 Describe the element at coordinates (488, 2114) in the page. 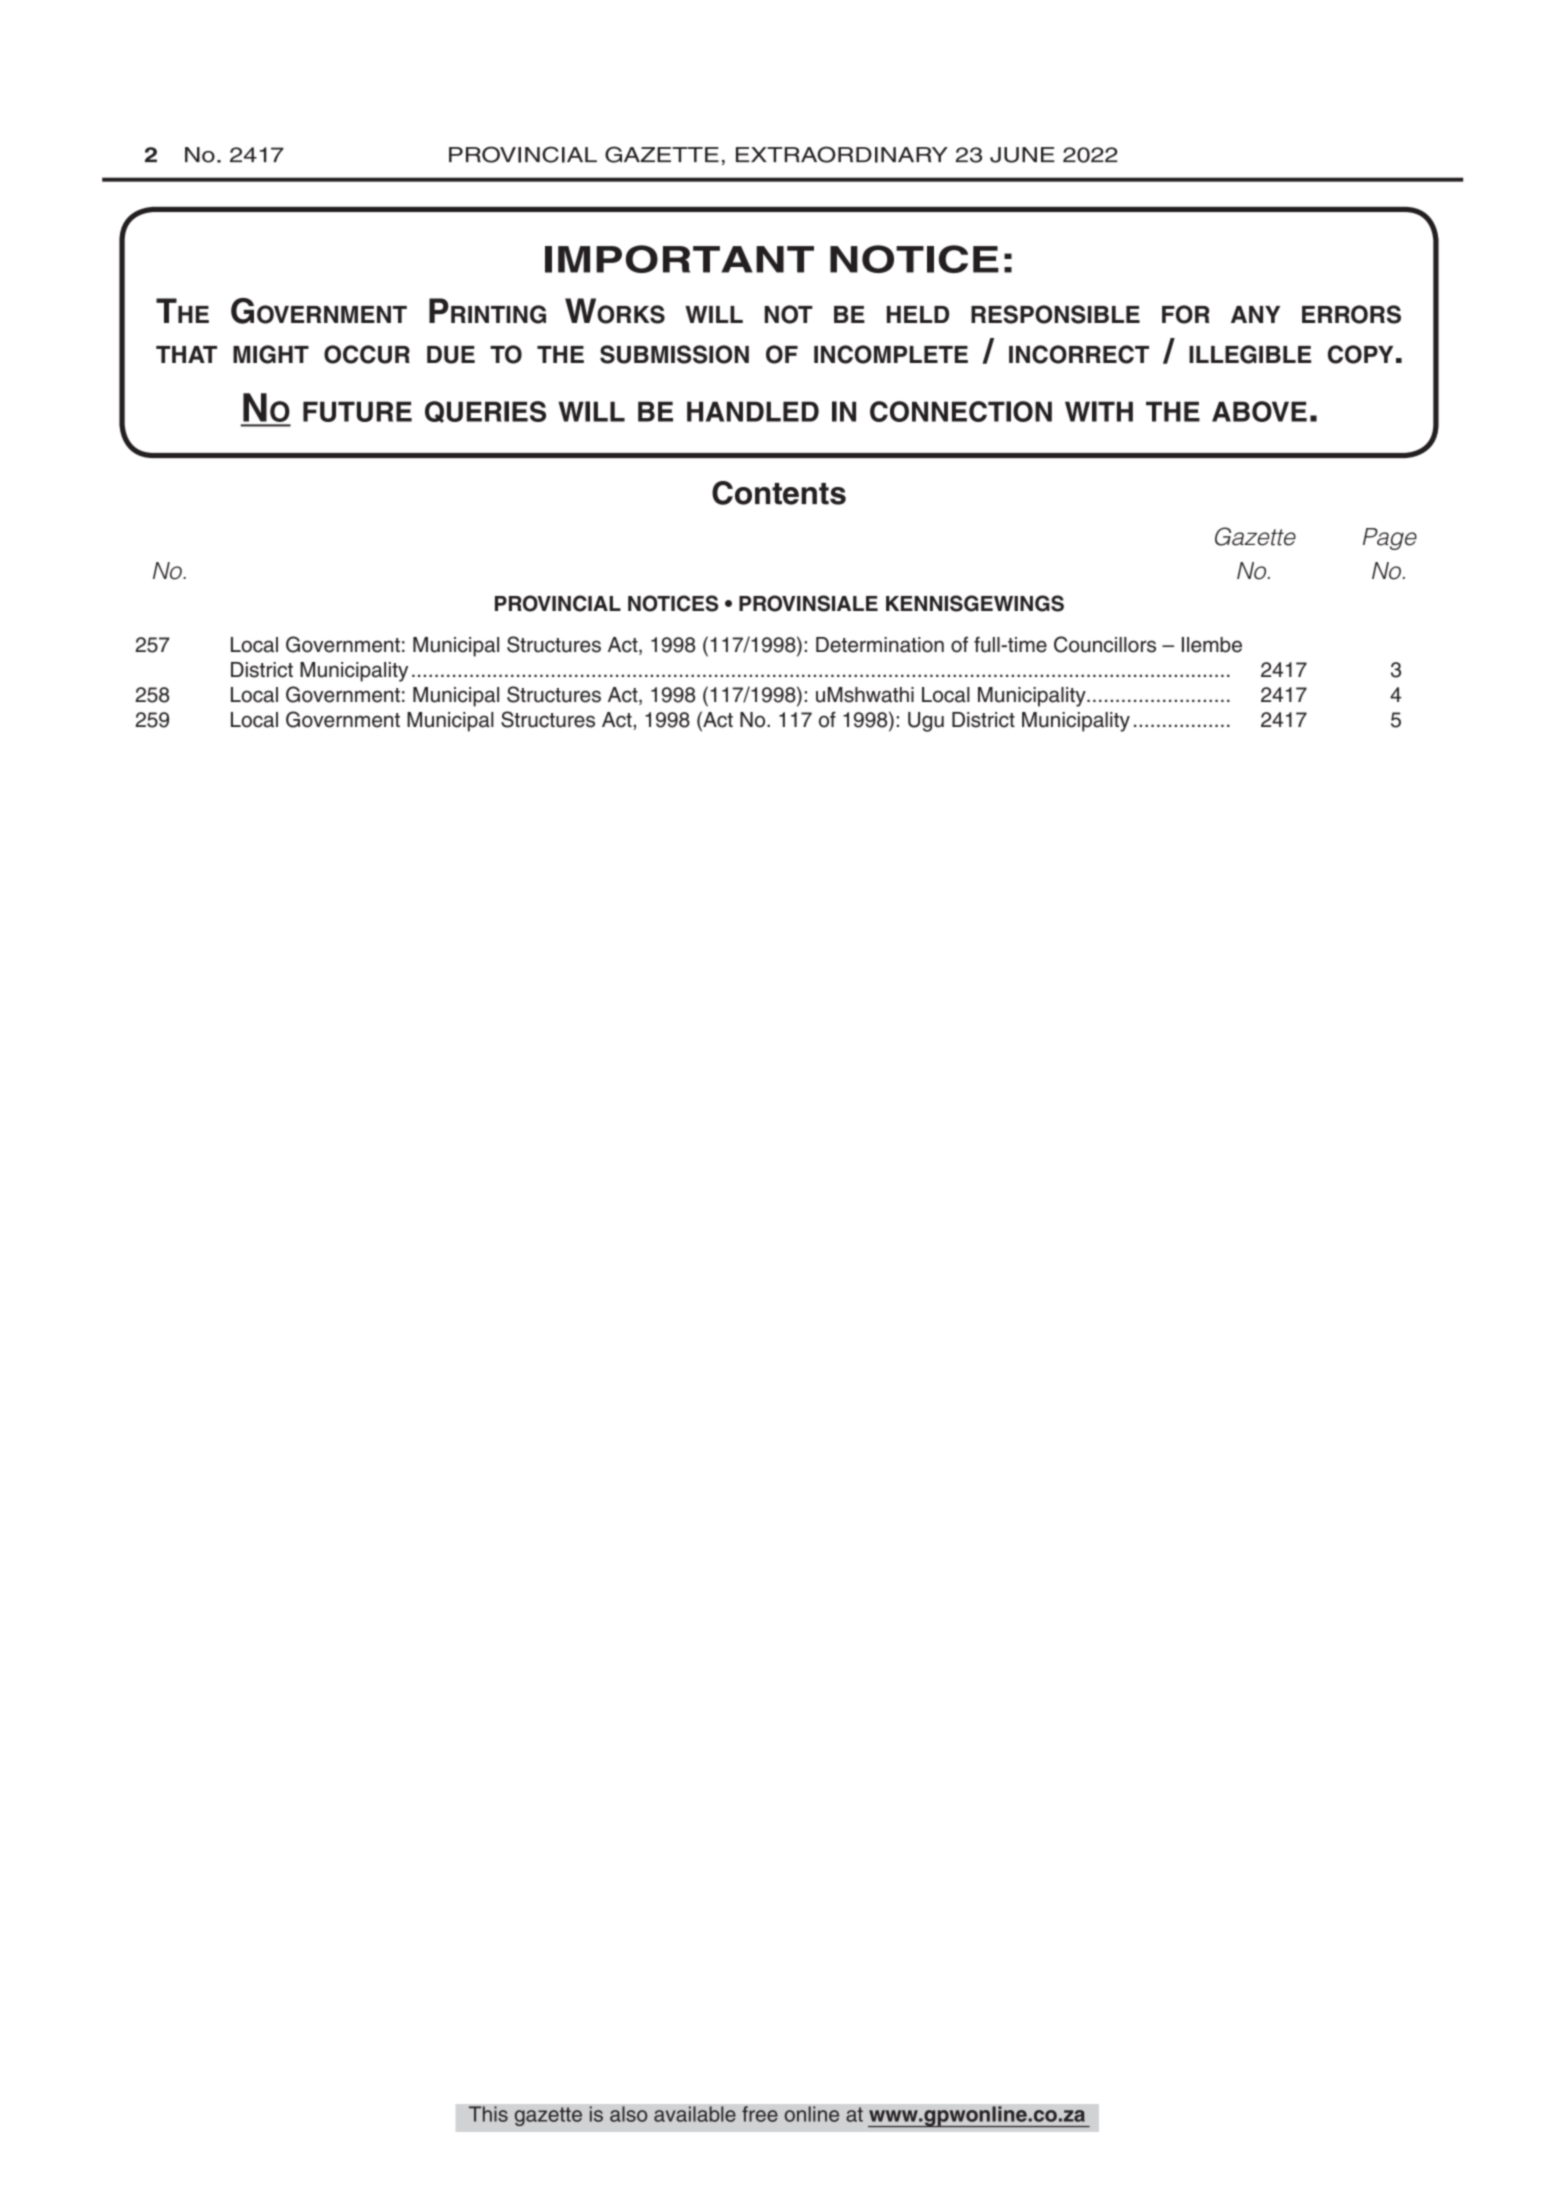

I see `This` at that location.
